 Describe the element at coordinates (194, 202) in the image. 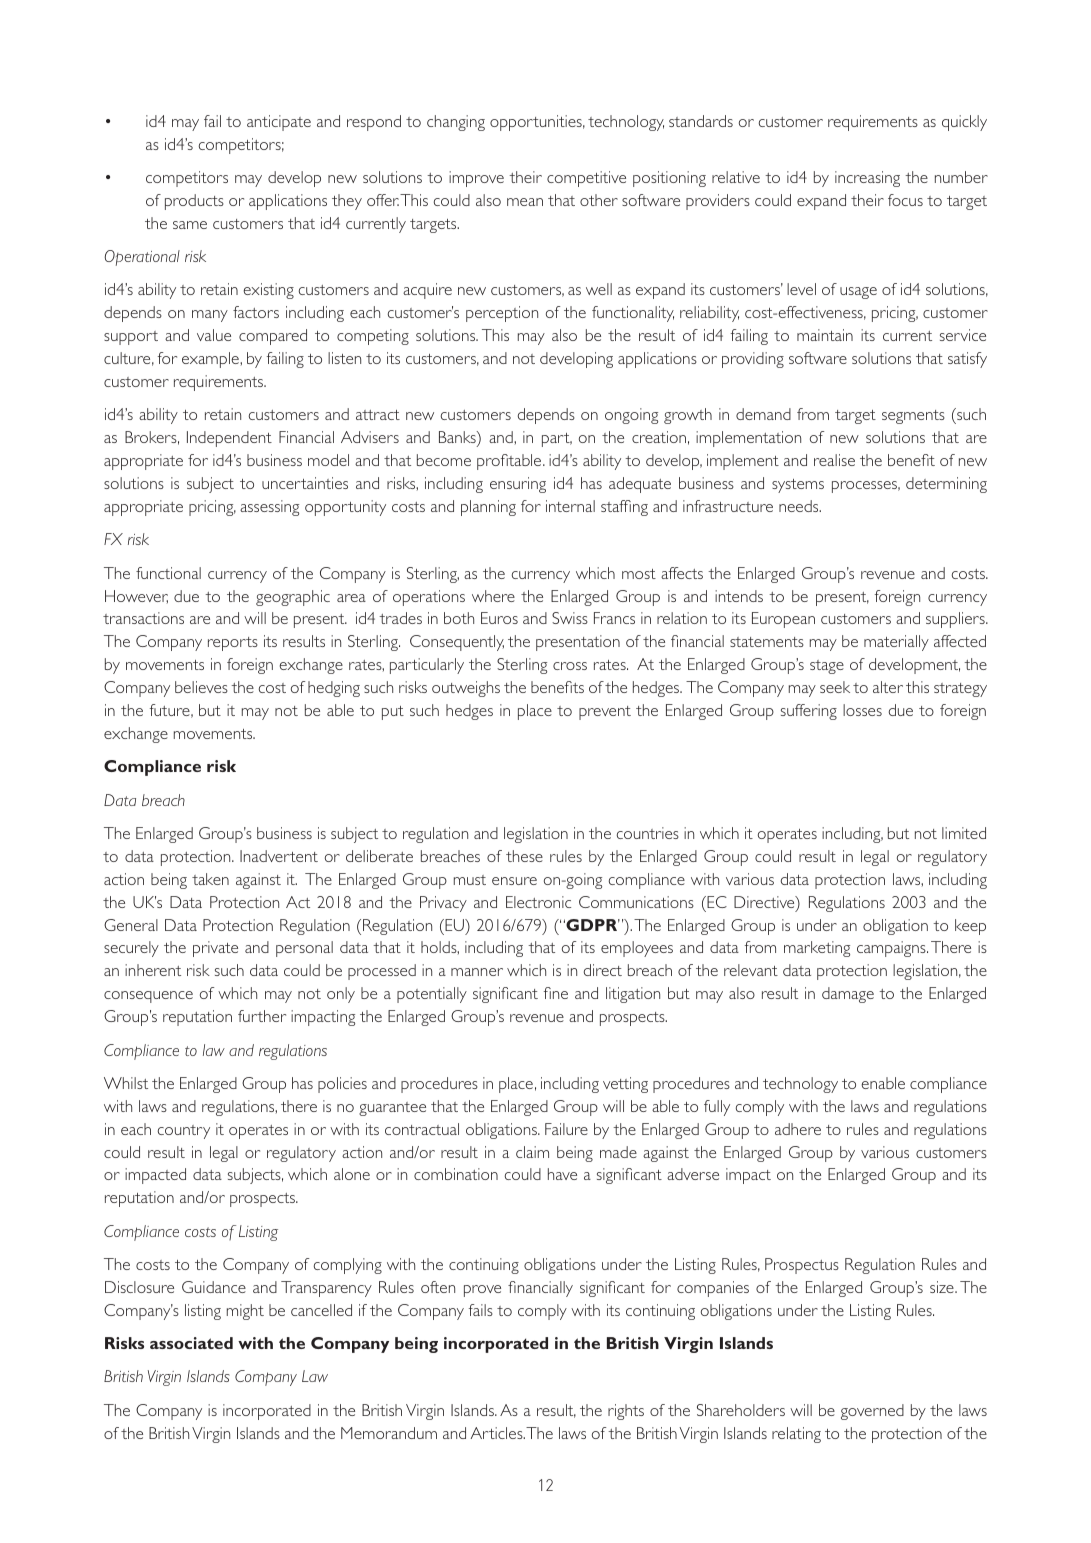

I see `products` at that location.
